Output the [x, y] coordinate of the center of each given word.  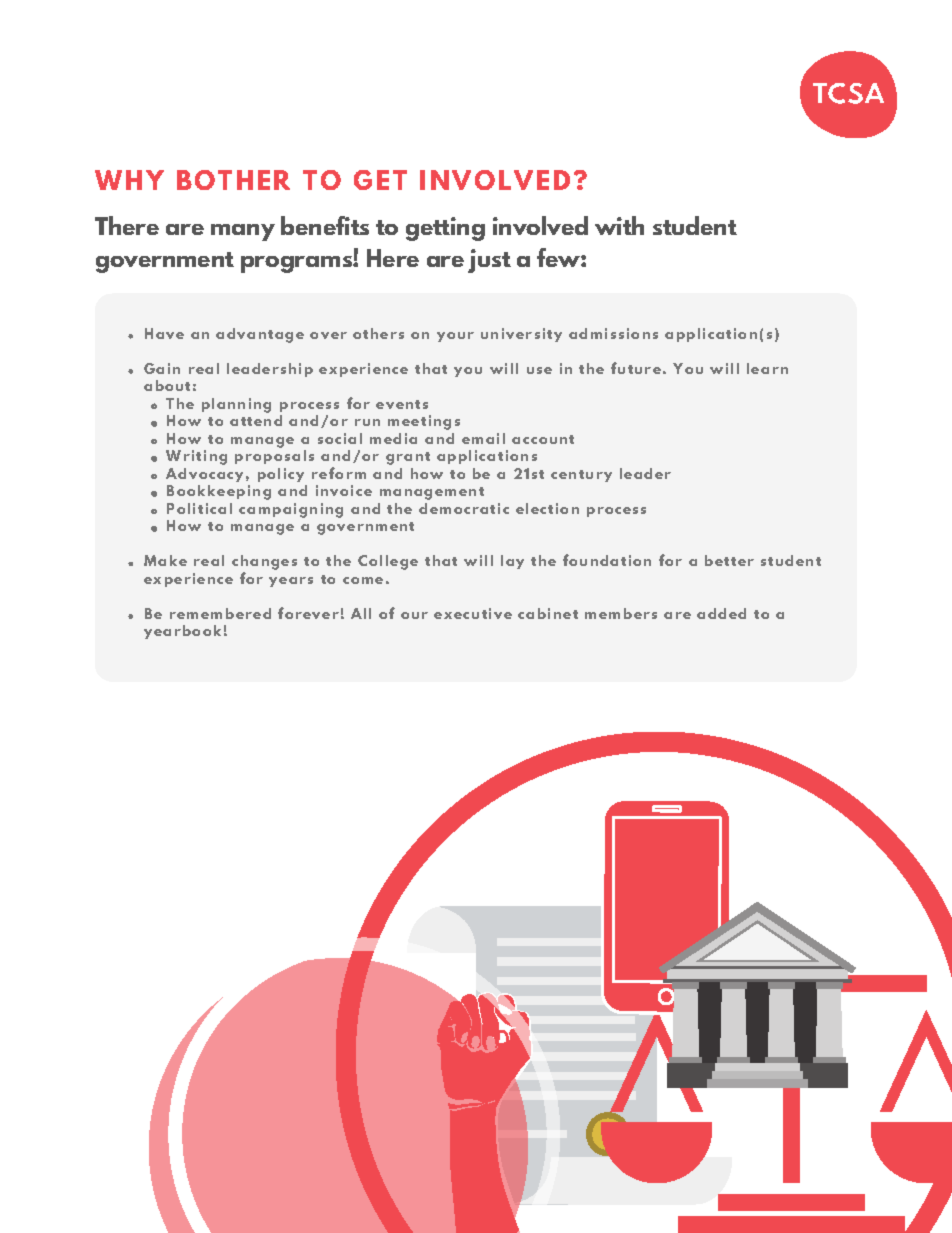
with [619, 225]
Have [164, 333]
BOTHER [233, 180]
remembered [220, 613]
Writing [196, 457]
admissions [613, 333]
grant [408, 458]
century [581, 476]
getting [445, 229]
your [455, 337]
